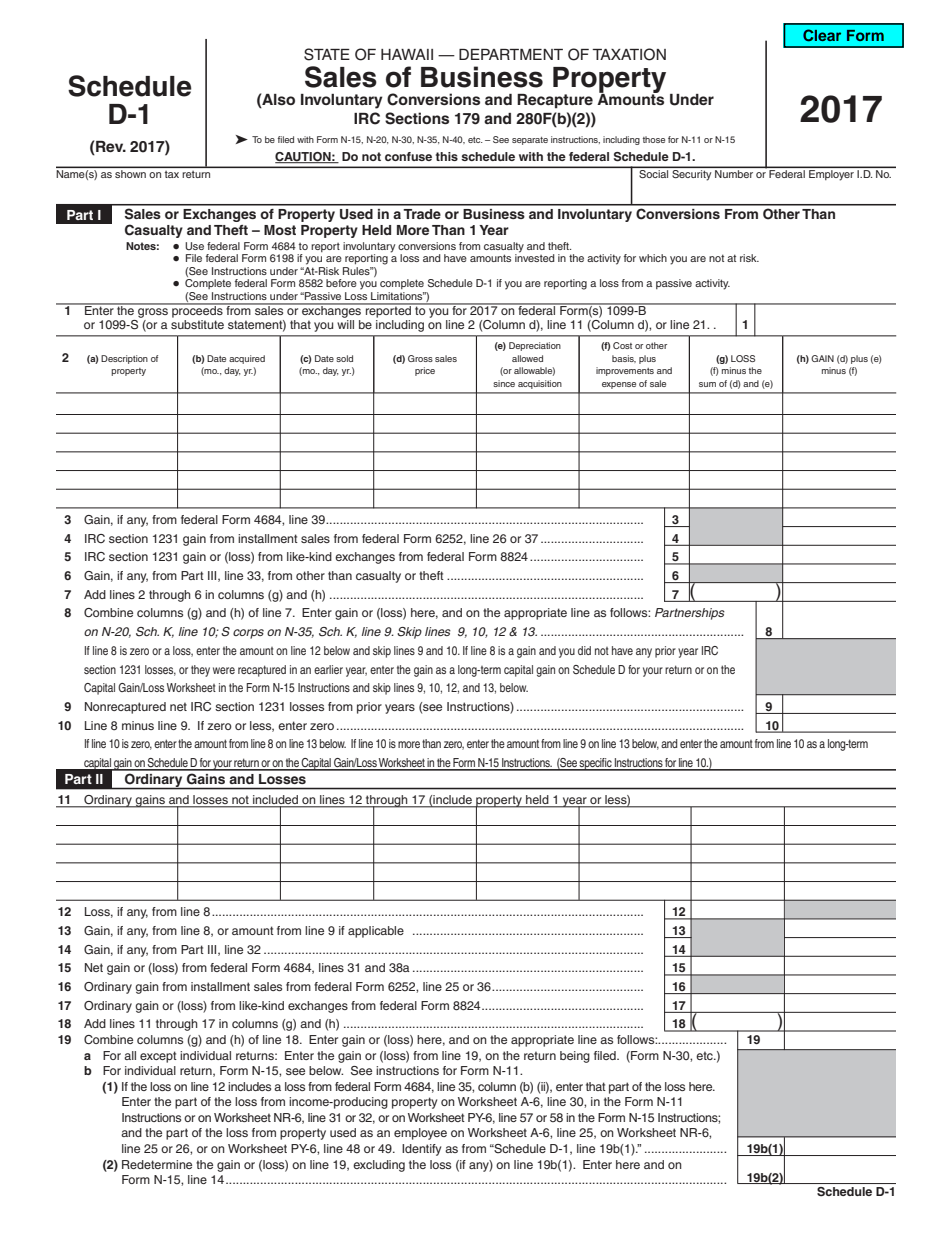 The image size is (952, 1233). I want to click on HAWAII, so click(407, 54).
